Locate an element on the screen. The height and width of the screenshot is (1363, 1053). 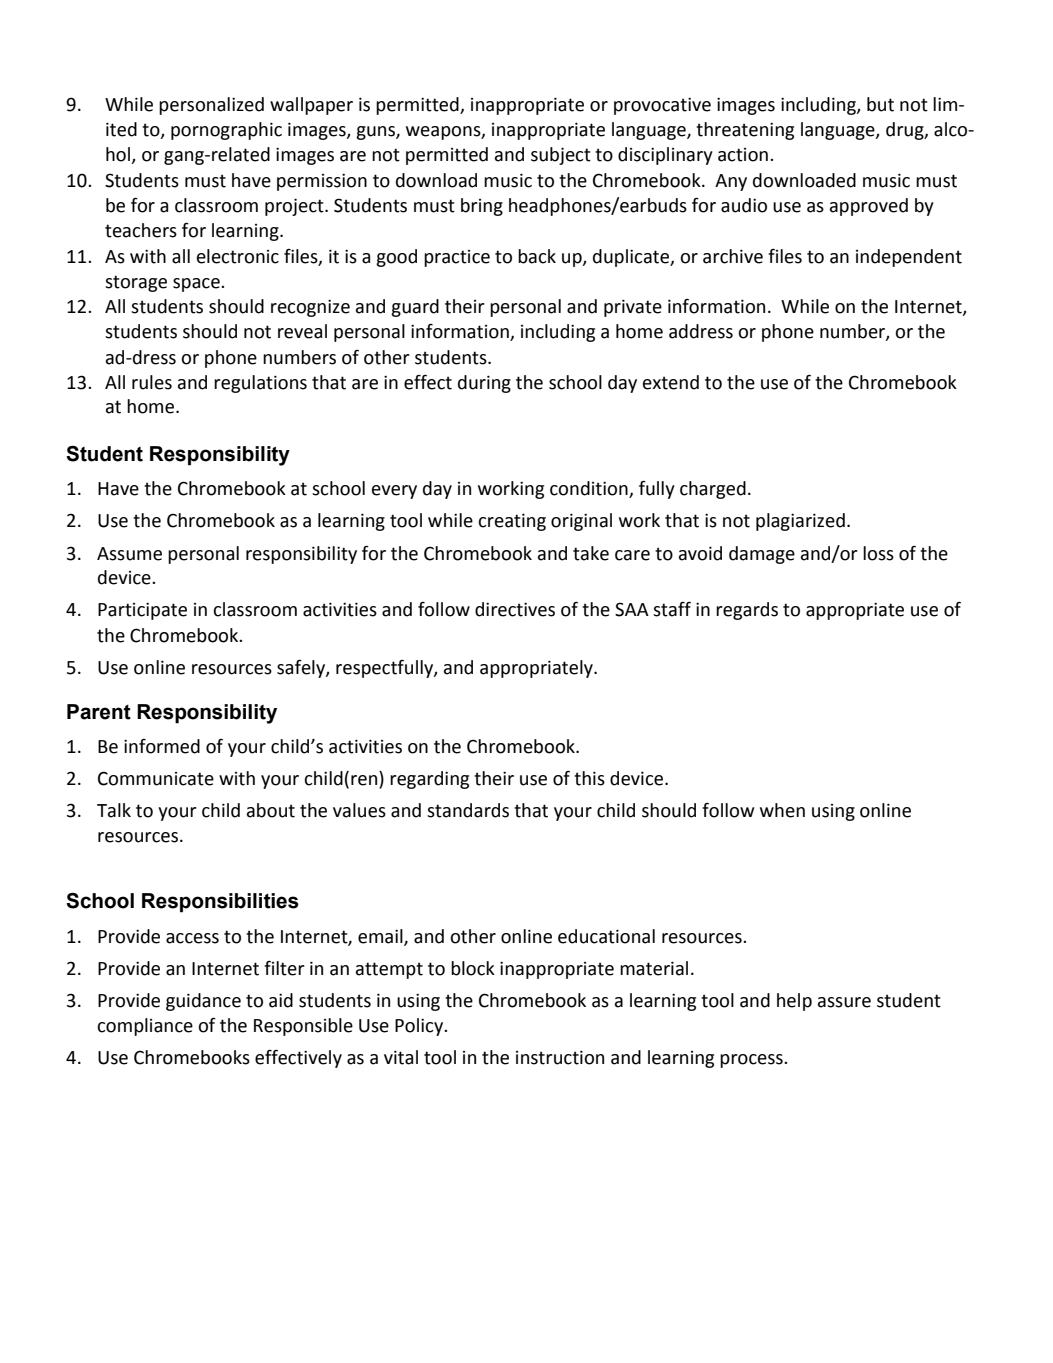
pornographic is located at coordinates (226, 131).
